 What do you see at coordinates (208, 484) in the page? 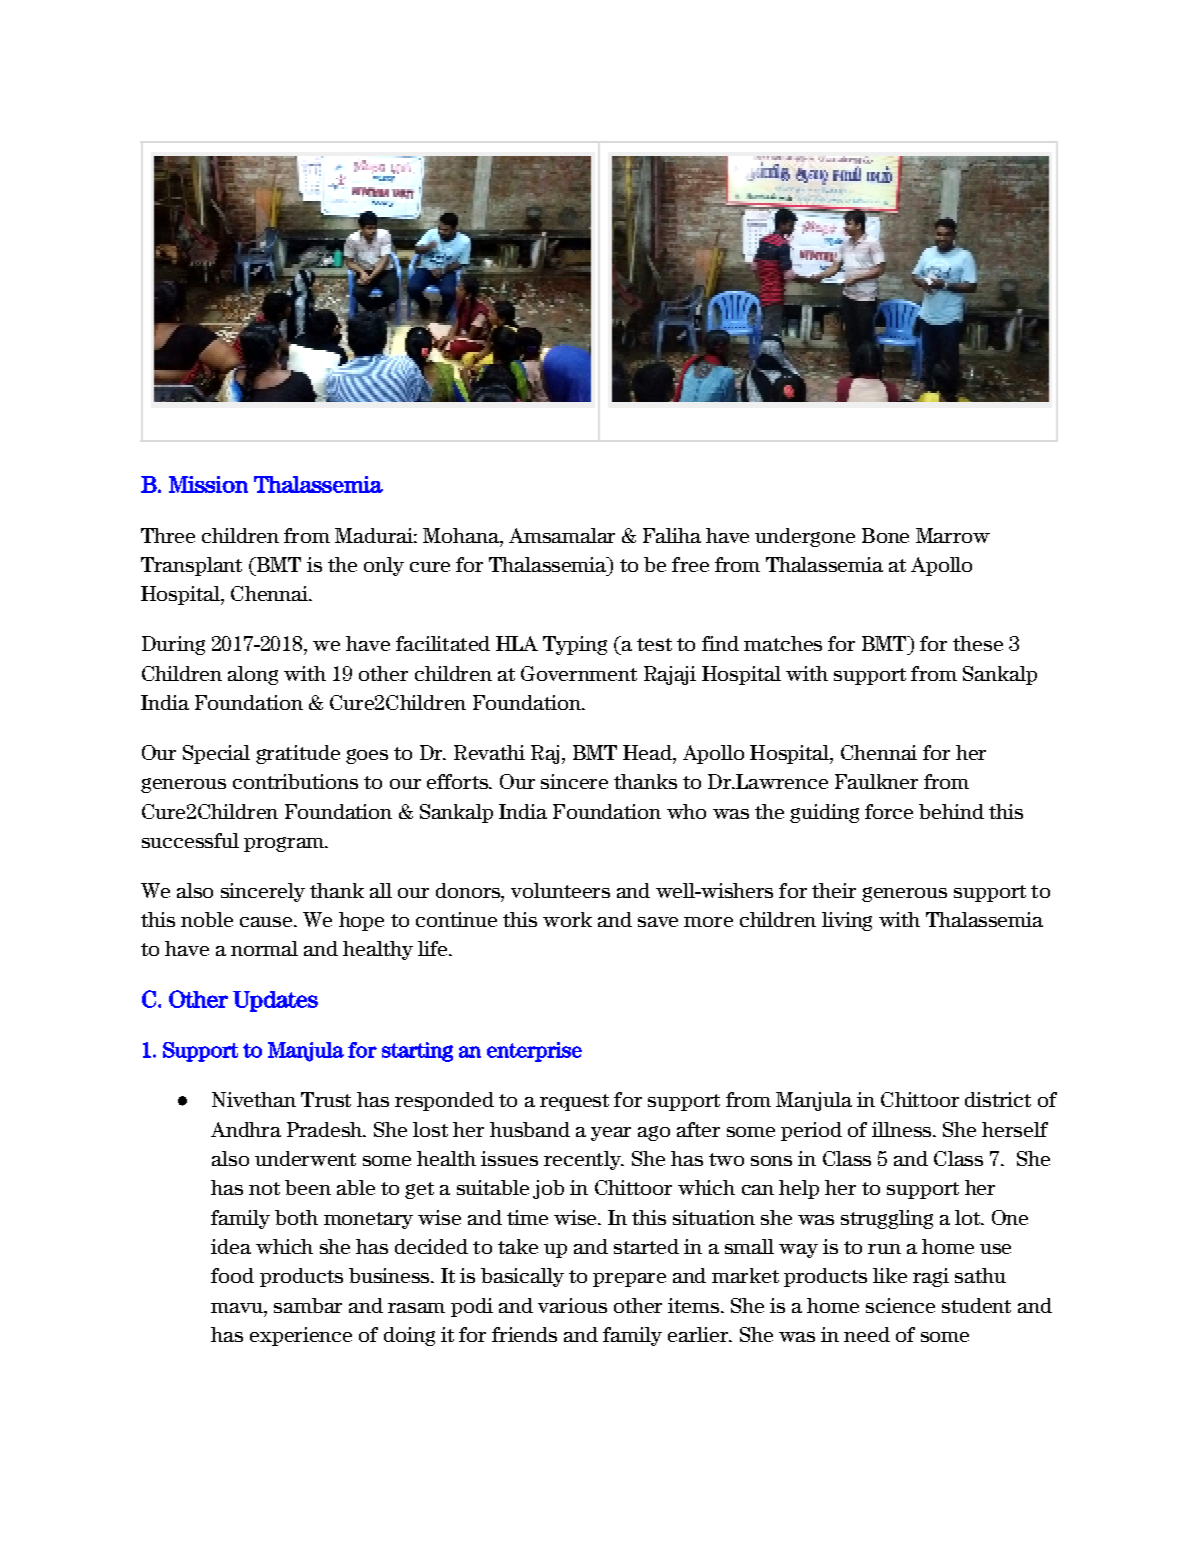
I see `Mission` at bounding box center [208, 484].
